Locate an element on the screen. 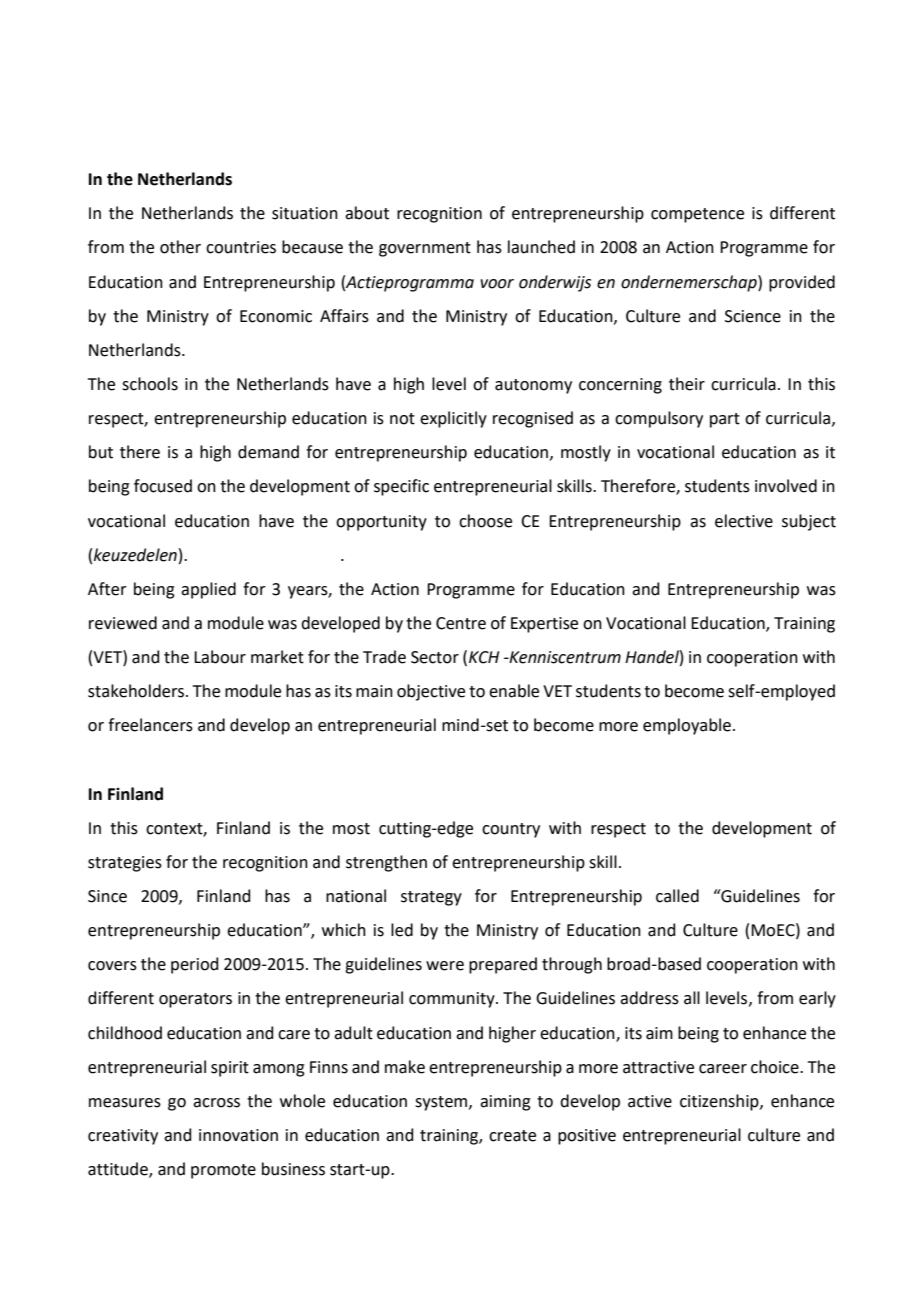 This screenshot has width=924, height=1308. create is located at coordinates (512, 1136).
